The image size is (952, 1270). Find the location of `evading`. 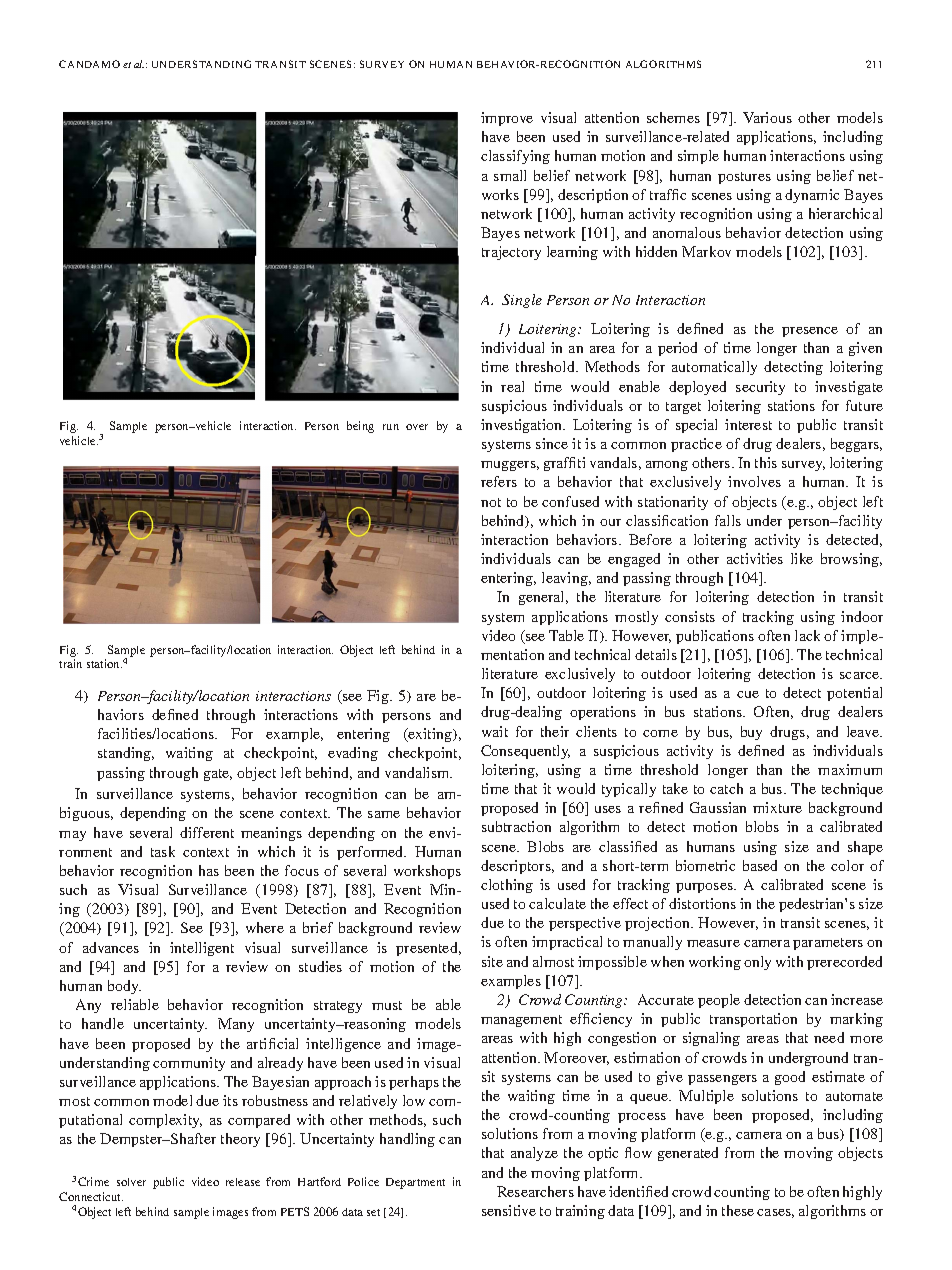

evading is located at coordinates (353, 754).
